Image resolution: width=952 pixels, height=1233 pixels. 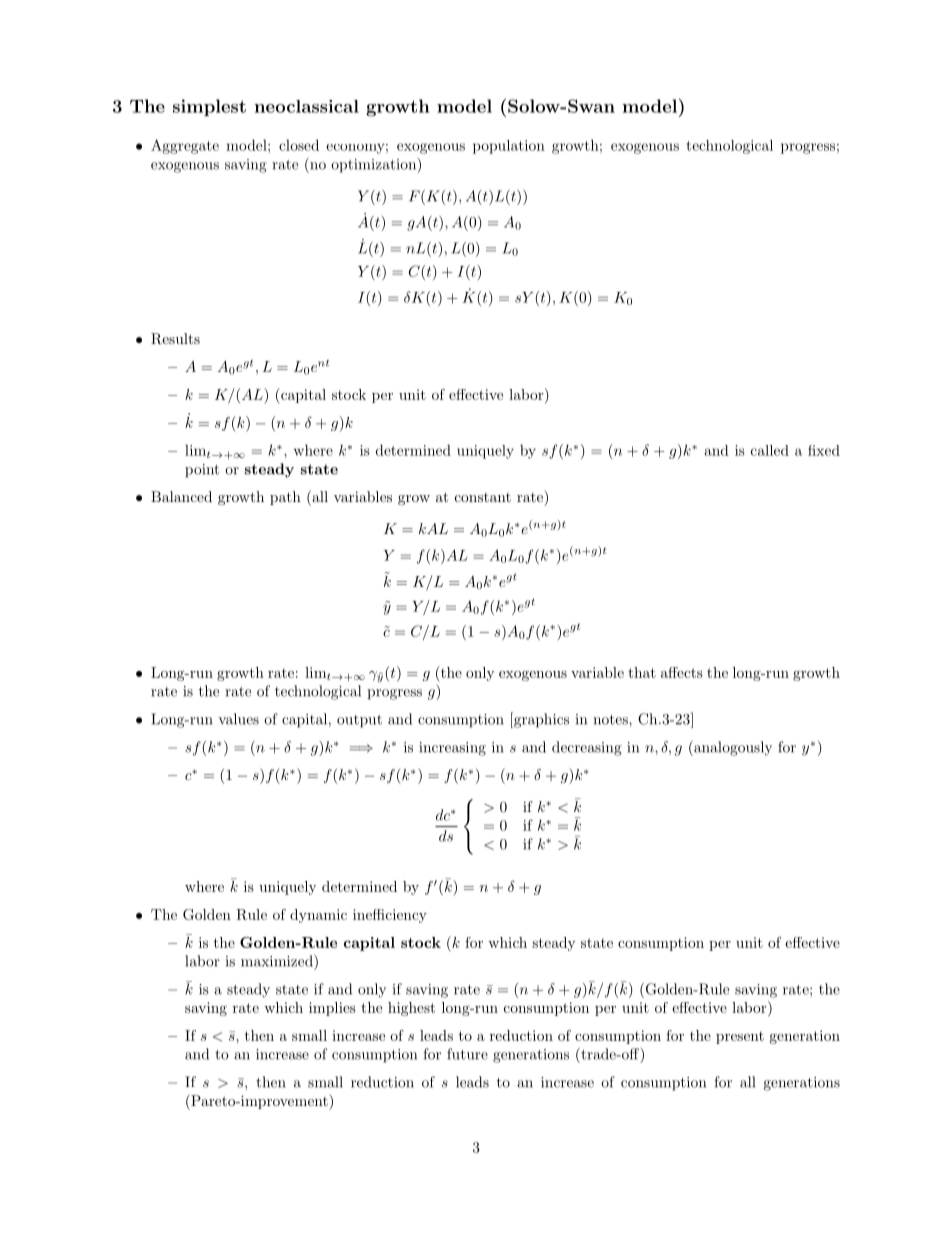 What do you see at coordinates (285, 498) in the screenshot?
I see `path` at bounding box center [285, 498].
